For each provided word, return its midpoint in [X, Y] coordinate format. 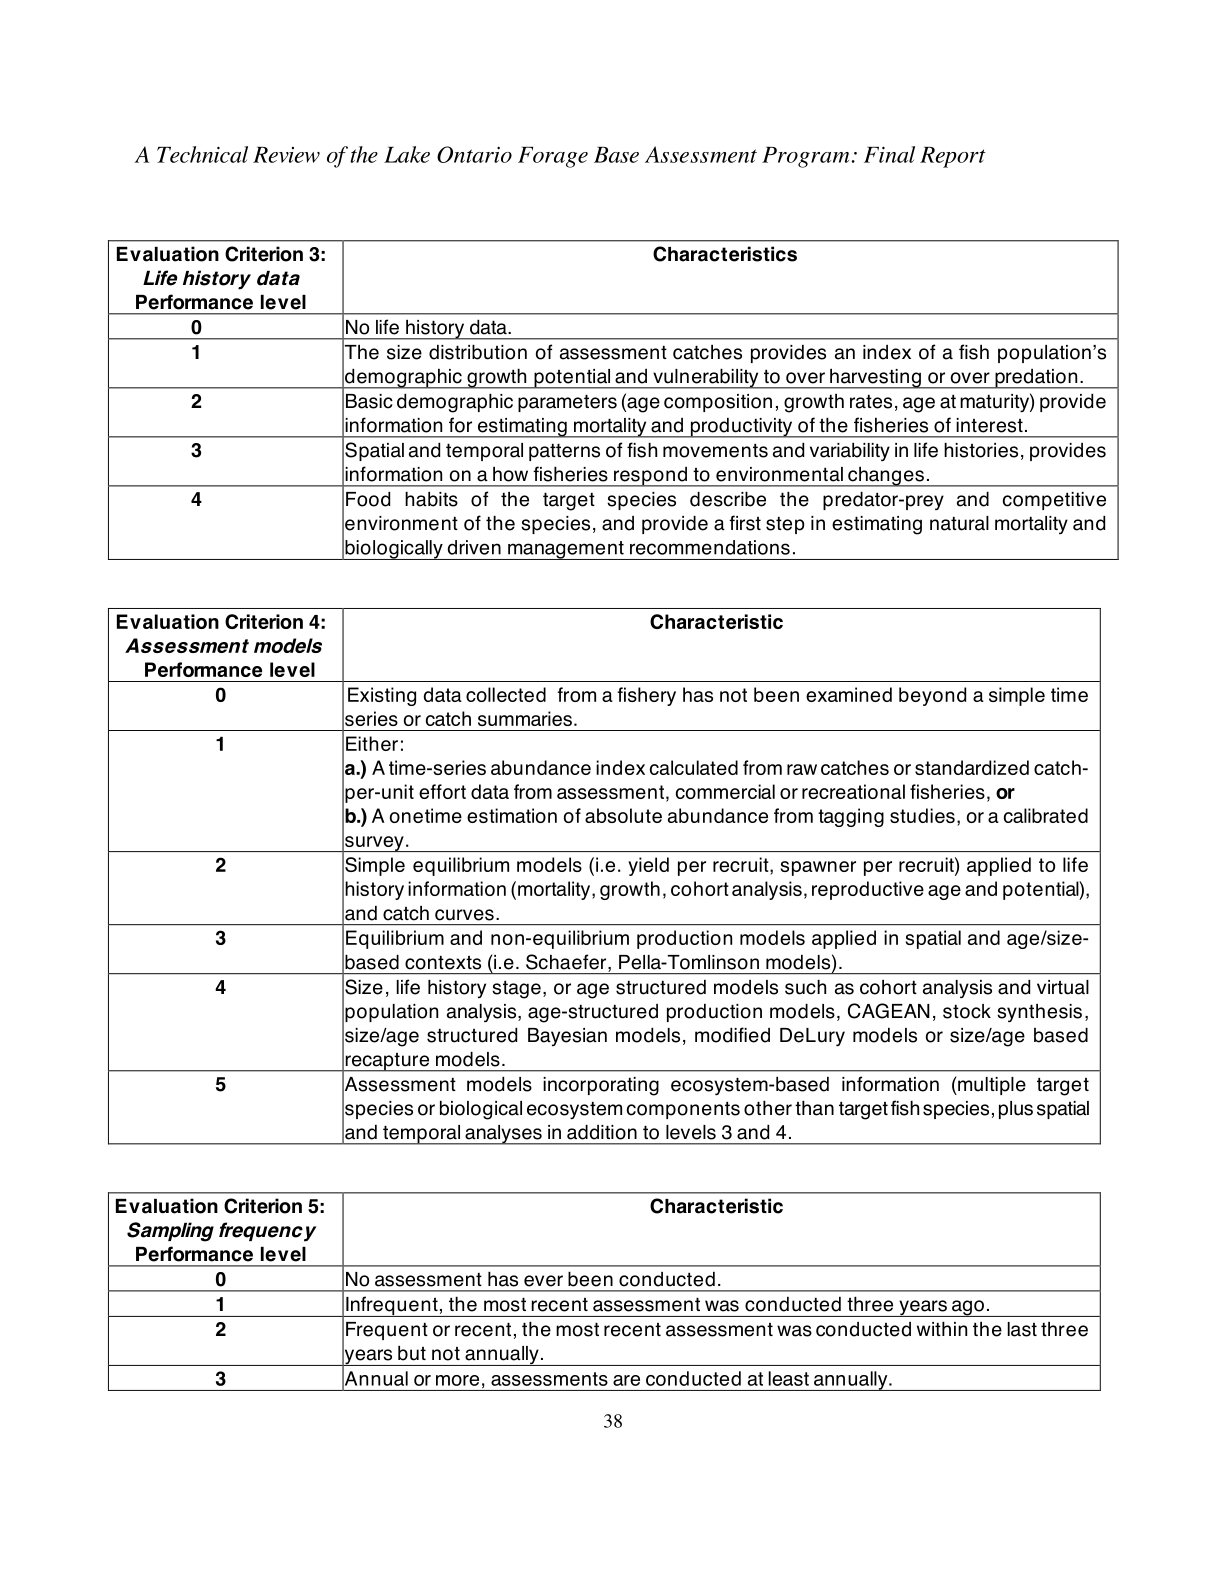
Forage [553, 157]
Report [953, 157]
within [942, 1329]
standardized [972, 767]
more [457, 1380]
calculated [694, 767]
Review [286, 155]
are [626, 1380]
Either [372, 743]
